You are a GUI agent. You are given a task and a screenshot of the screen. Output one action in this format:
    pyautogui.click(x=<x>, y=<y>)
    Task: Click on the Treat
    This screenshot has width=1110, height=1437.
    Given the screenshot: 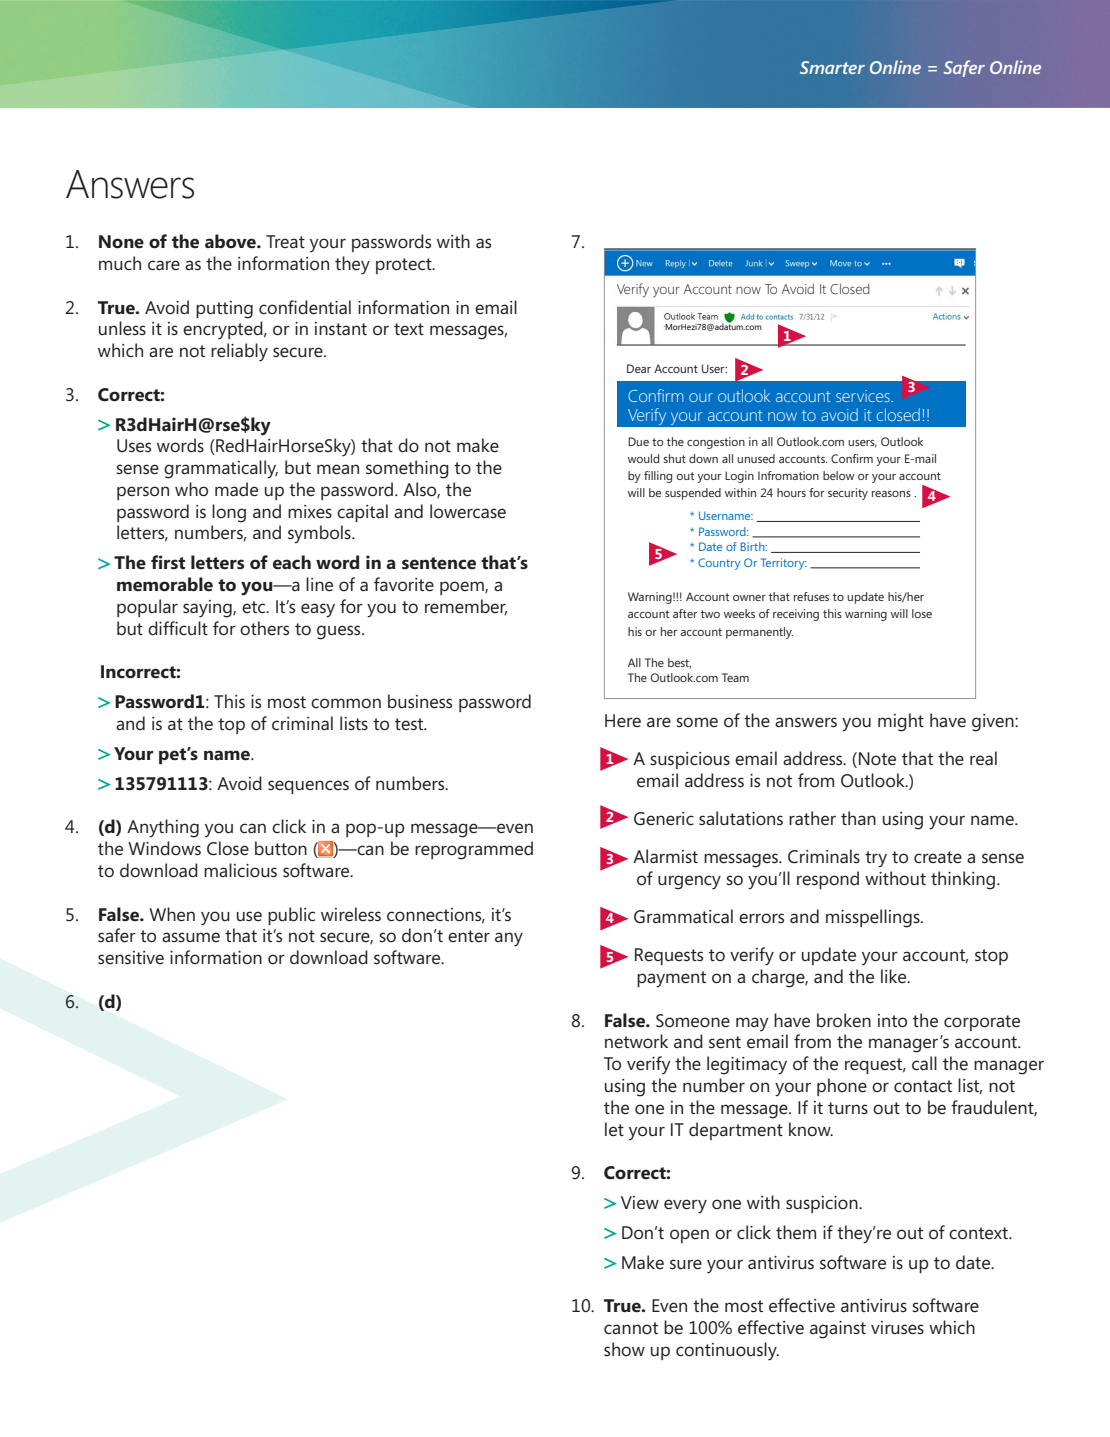 What is the action you would take?
    pyautogui.click(x=285, y=241)
